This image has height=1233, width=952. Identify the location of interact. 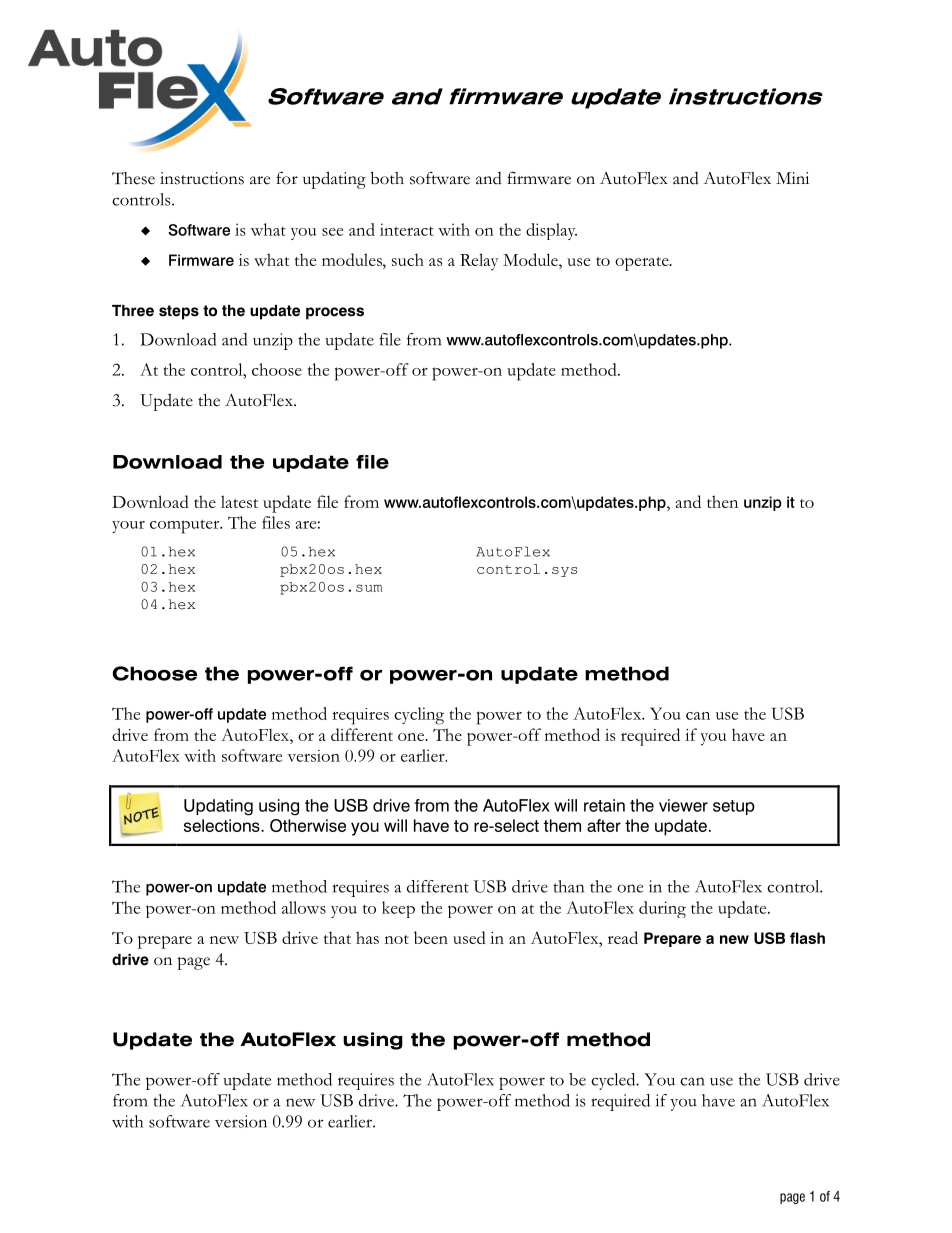
(407, 229).
